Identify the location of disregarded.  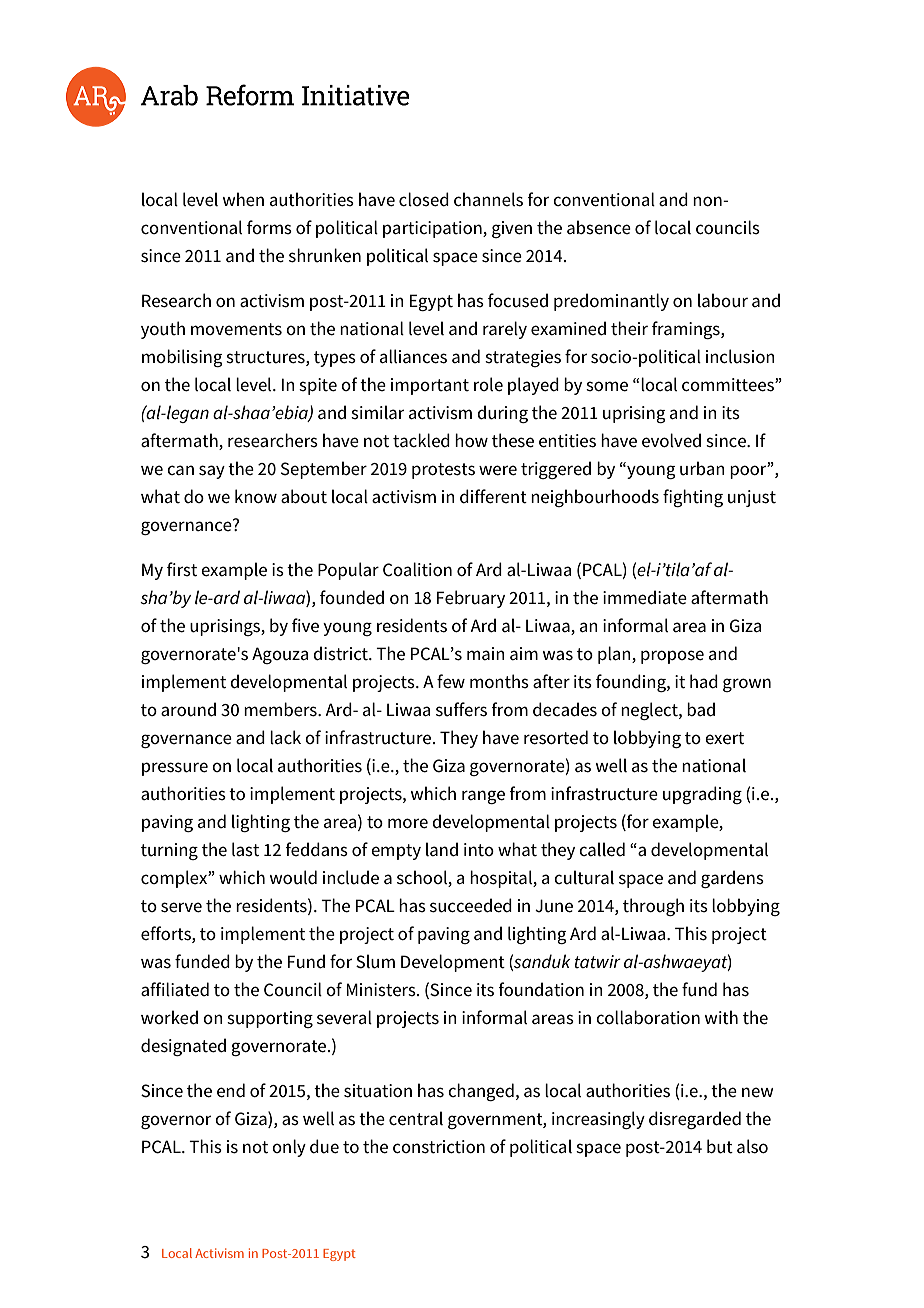
(695, 1120).
